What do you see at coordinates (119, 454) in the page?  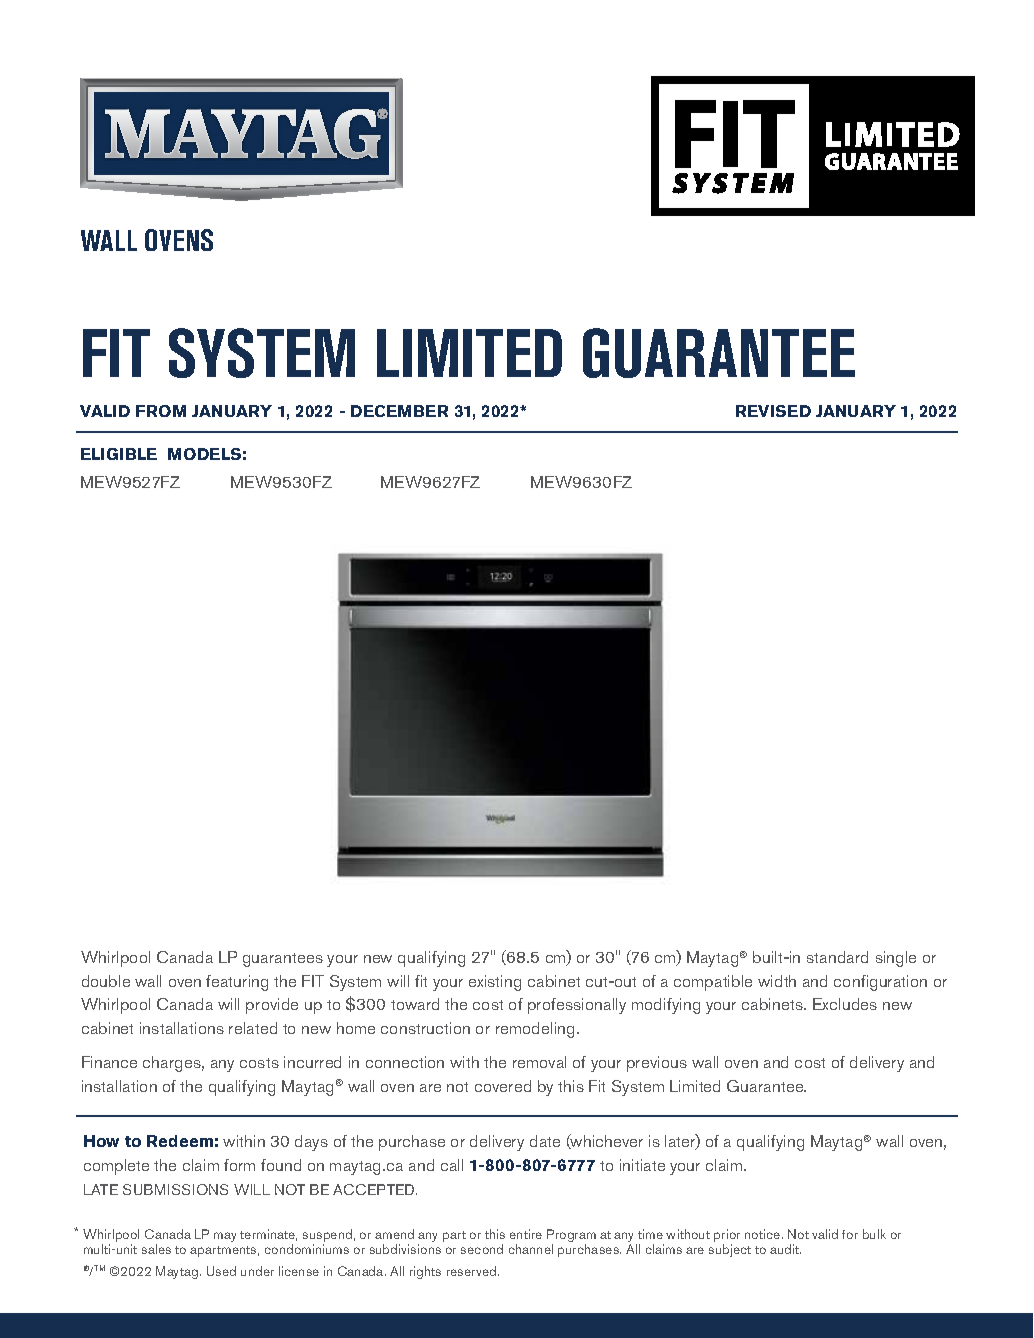 I see `ELIGIBLE` at bounding box center [119, 454].
